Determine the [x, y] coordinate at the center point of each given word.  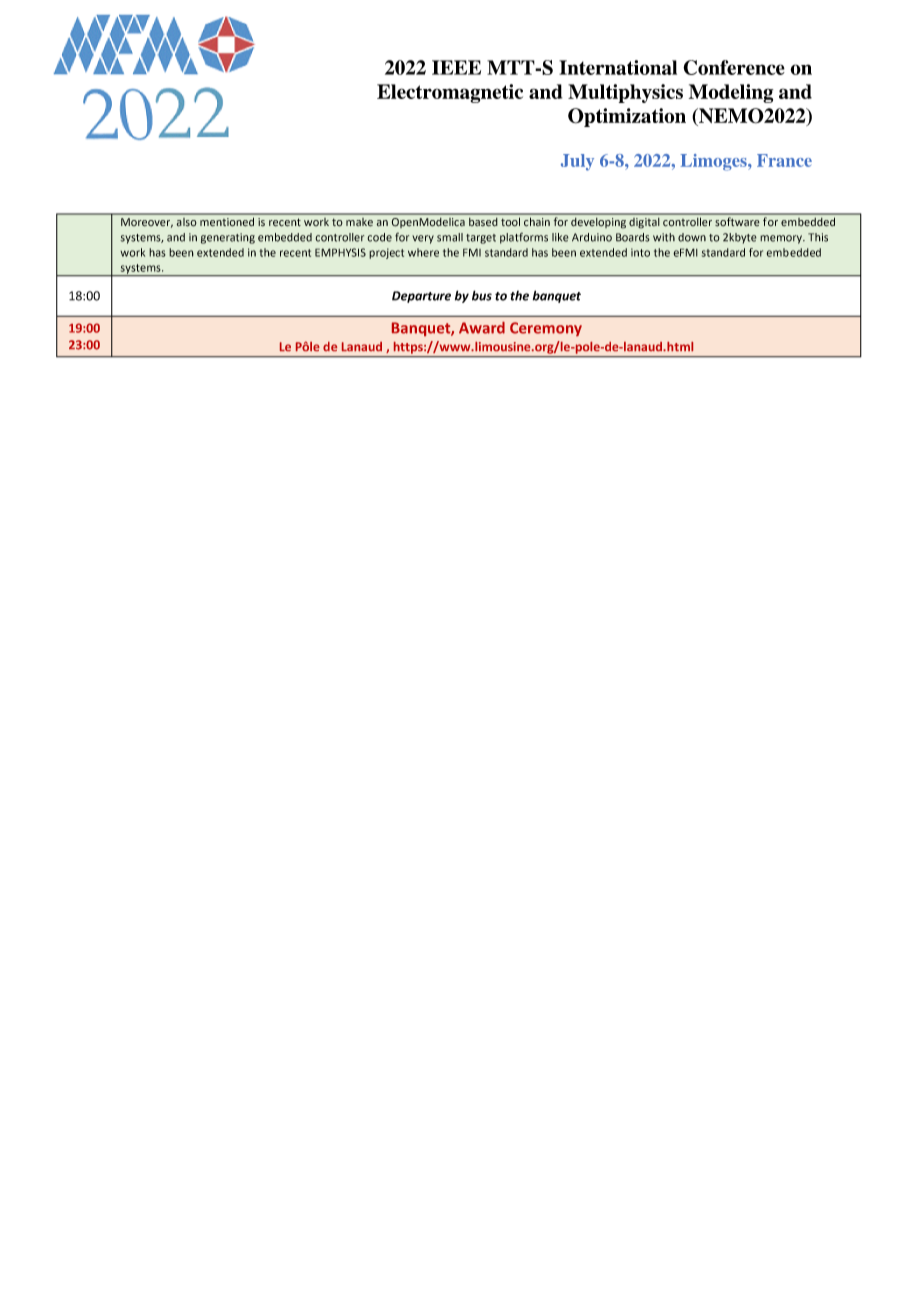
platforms [524, 238]
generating [228, 238]
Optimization [627, 117]
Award [482, 328]
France [784, 160]
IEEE [456, 67]
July [577, 162]
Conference [734, 67]
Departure [421, 297]
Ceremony [546, 329]
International [618, 67]
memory [782, 239]
